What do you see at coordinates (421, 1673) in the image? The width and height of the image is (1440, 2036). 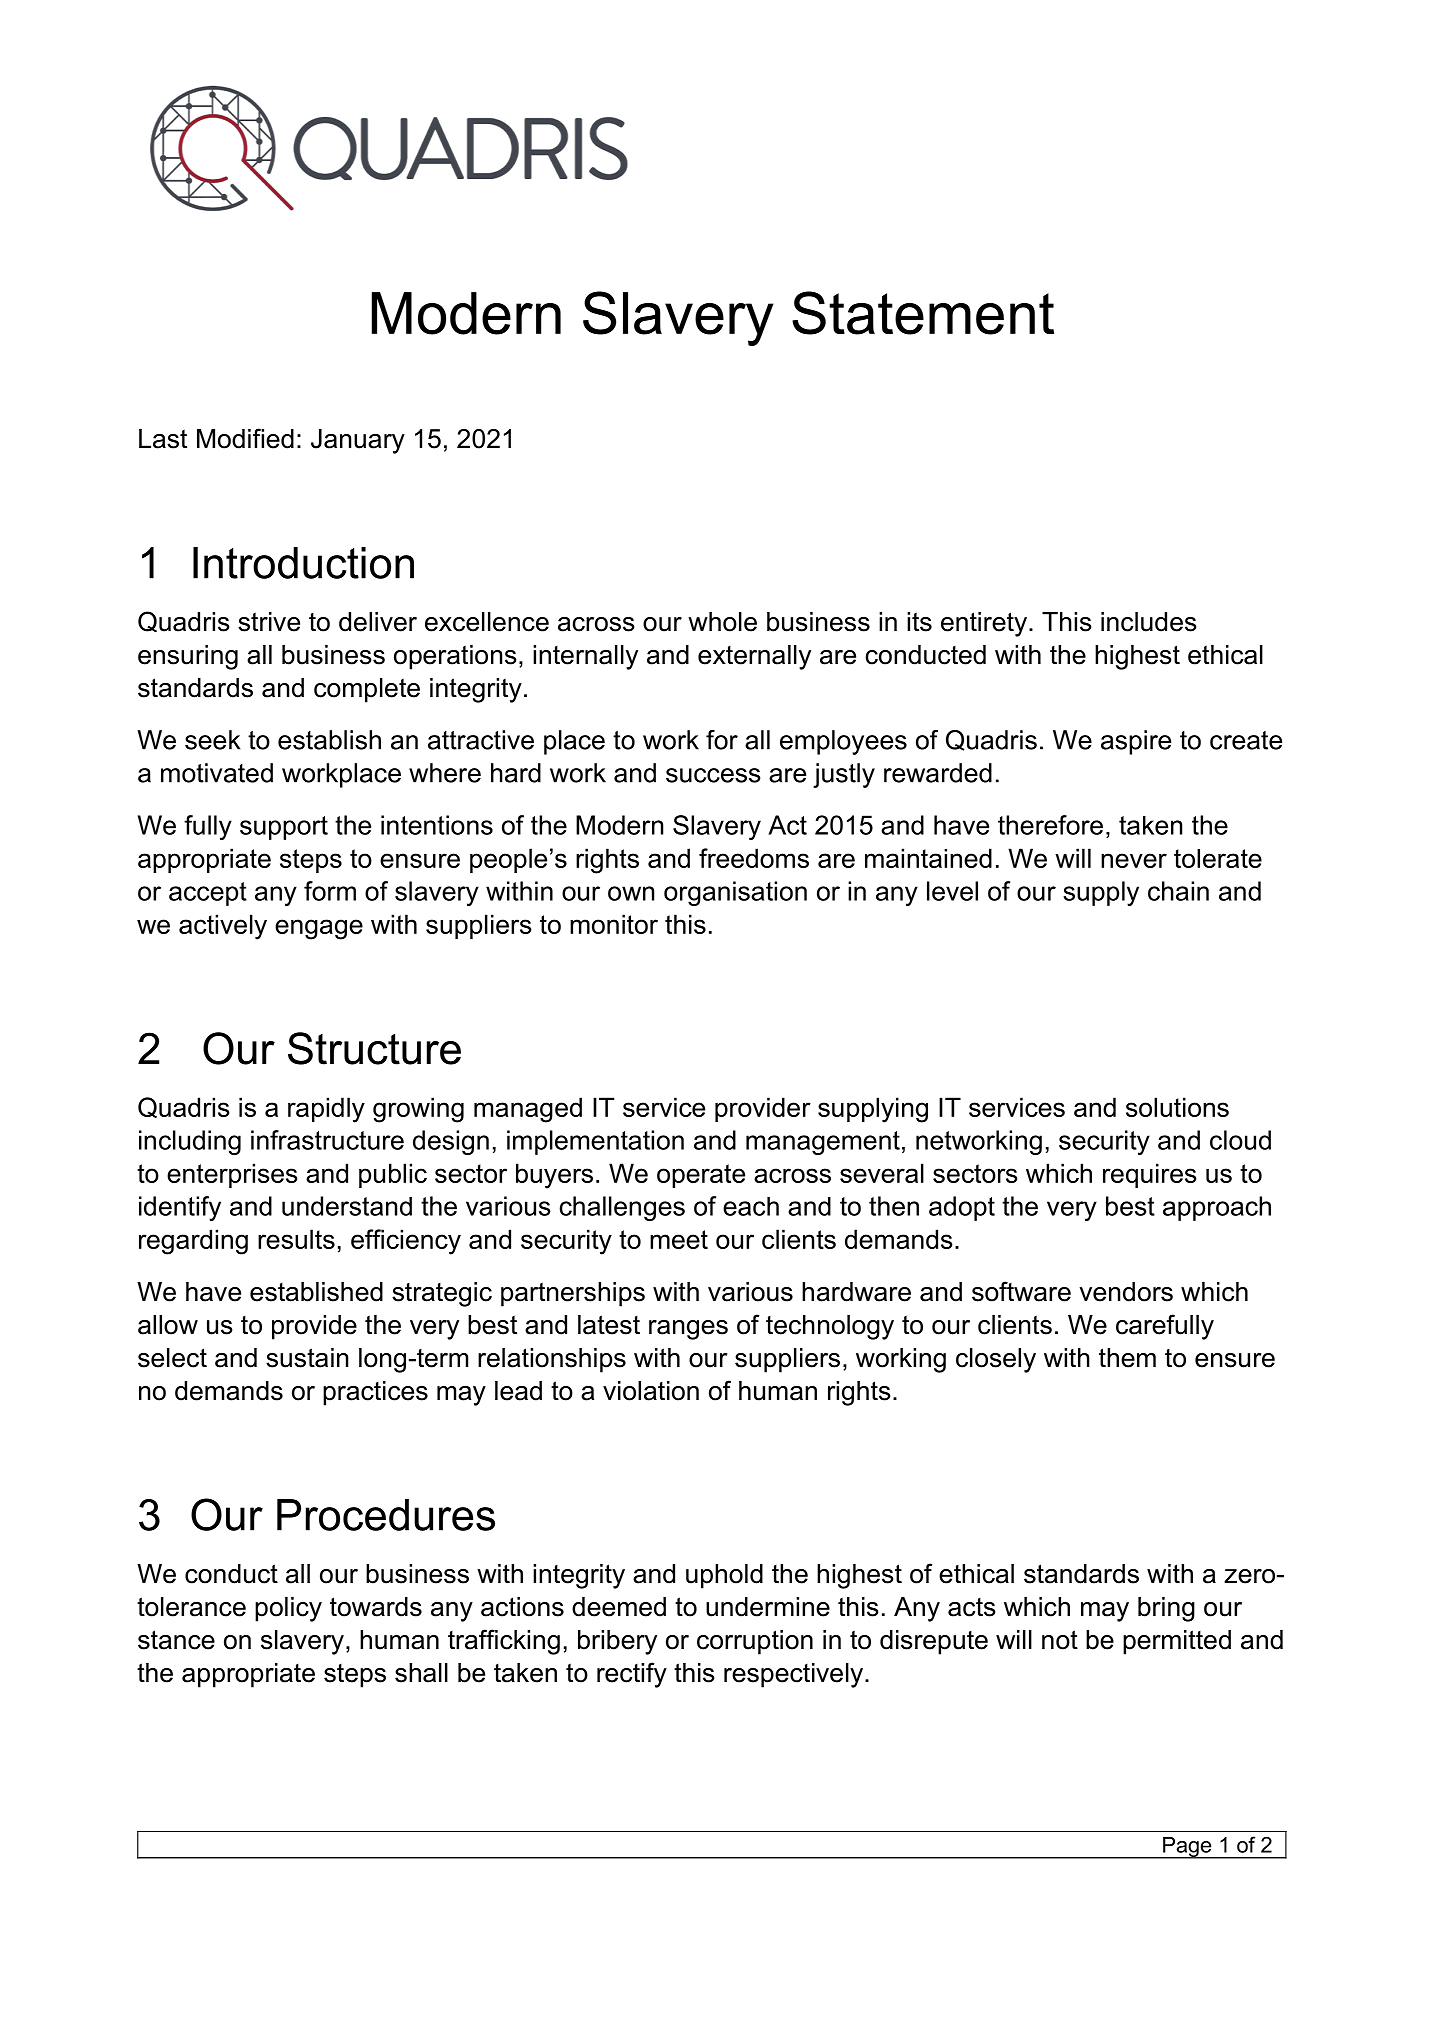 I see `shall` at bounding box center [421, 1673].
